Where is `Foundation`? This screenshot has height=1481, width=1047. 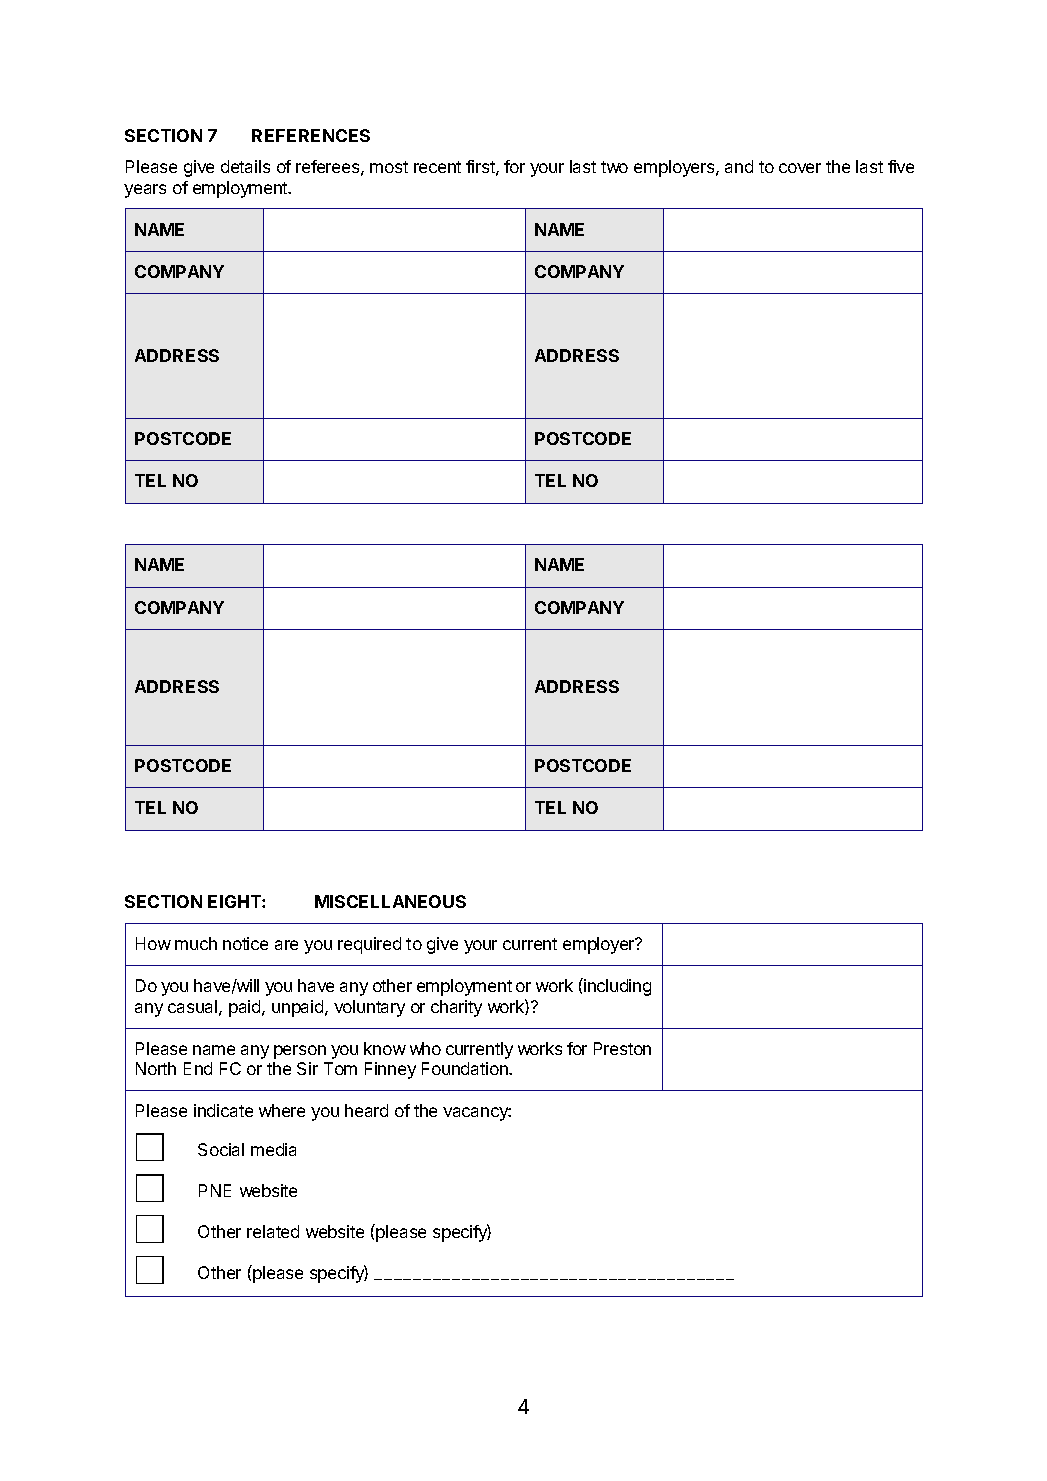 Foundation is located at coordinates (466, 1068).
